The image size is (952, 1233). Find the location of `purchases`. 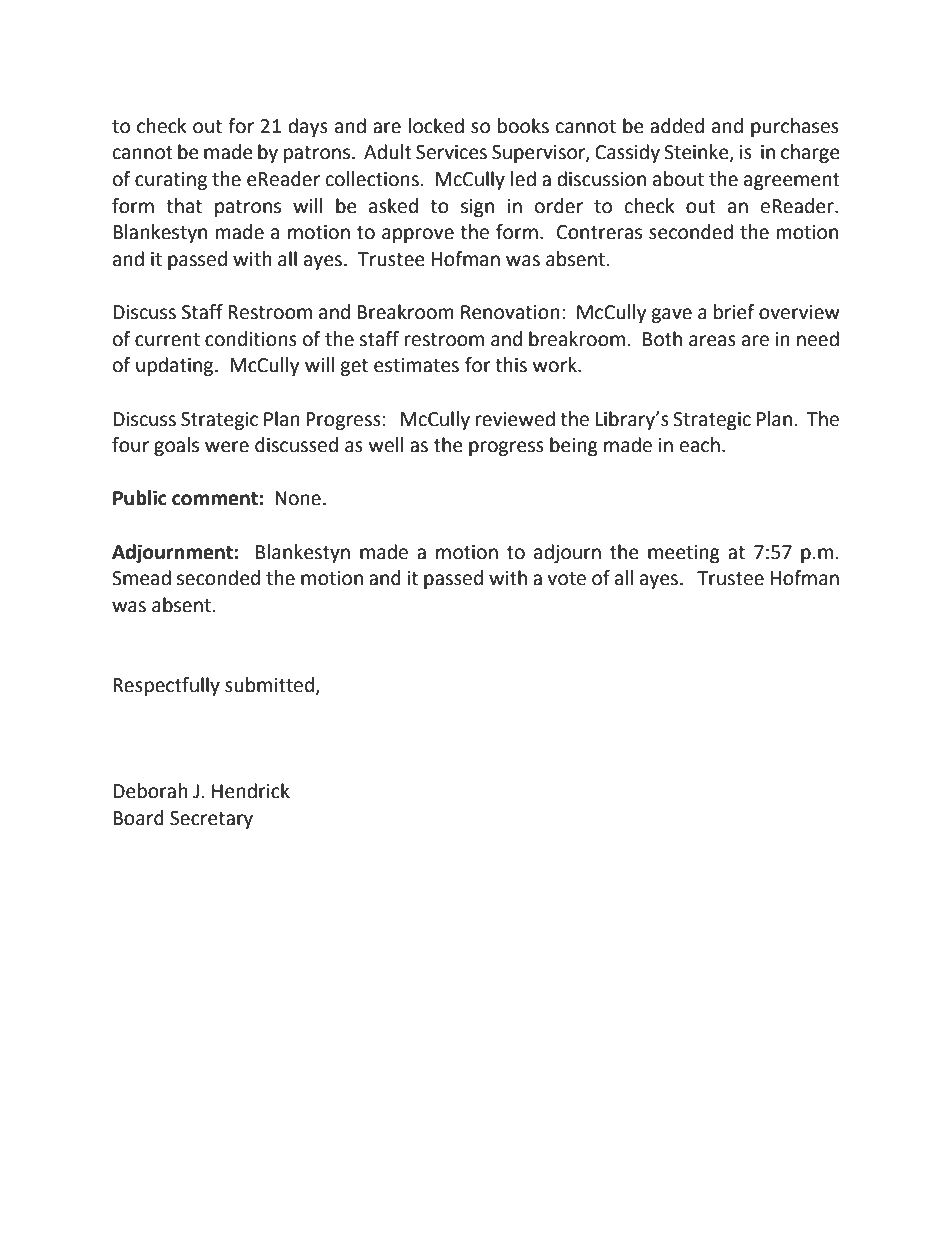

purchases is located at coordinates (795, 127).
